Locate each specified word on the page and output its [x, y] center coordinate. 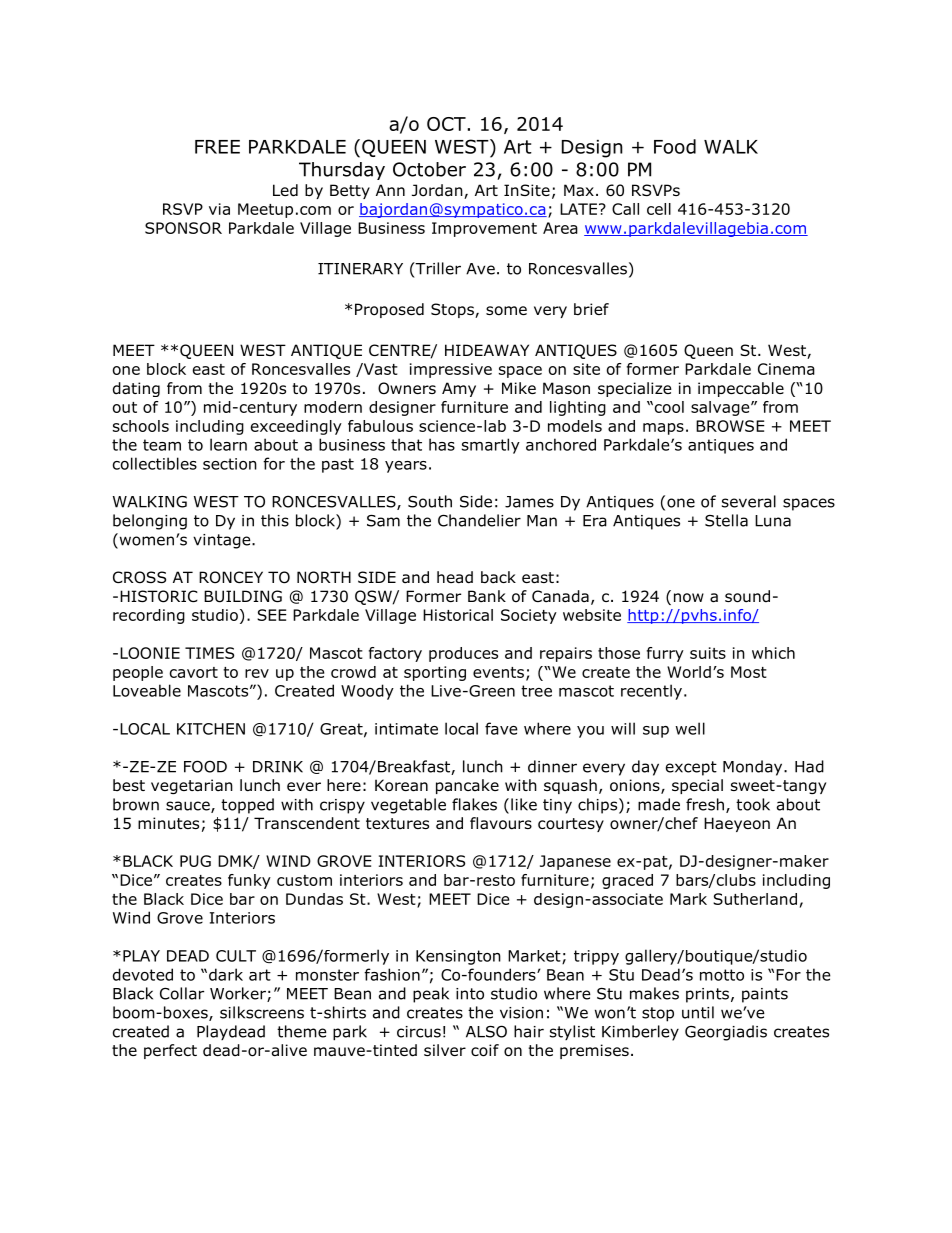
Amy [459, 389]
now [689, 598]
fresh [705, 804]
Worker [239, 994]
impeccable [741, 389]
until [698, 1012]
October [429, 169]
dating [136, 389]
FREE [217, 147]
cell [659, 209]
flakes [474, 804]
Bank [487, 596]
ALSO [486, 1031]
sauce [189, 807]
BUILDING [243, 596]
